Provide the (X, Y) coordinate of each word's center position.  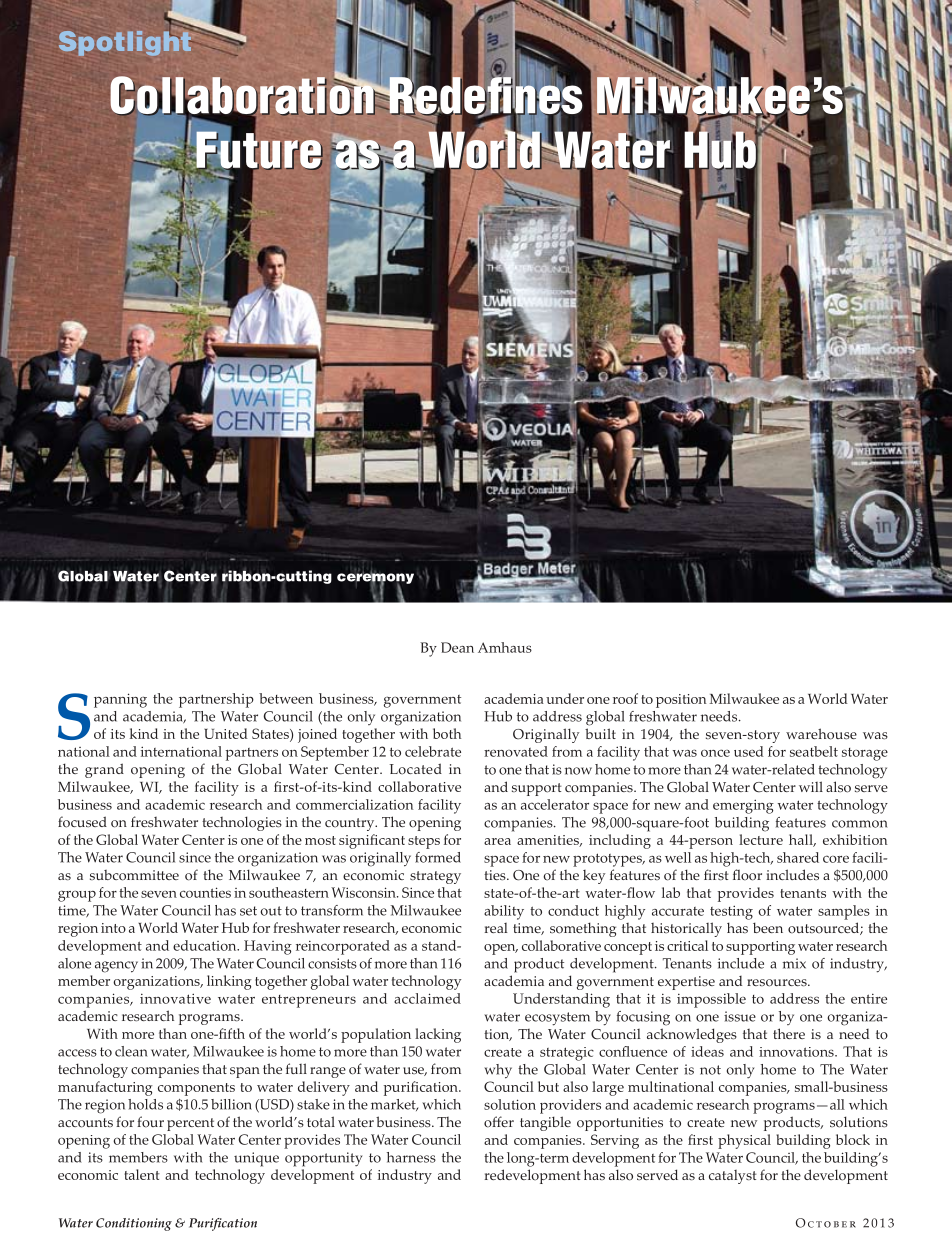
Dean (457, 647)
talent (142, 1174)
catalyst (733, 1177)
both (447, 733)
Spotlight (126, 43)
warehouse (821, 734)
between (286, 698)
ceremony (375, 578)
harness (411, 1157)
